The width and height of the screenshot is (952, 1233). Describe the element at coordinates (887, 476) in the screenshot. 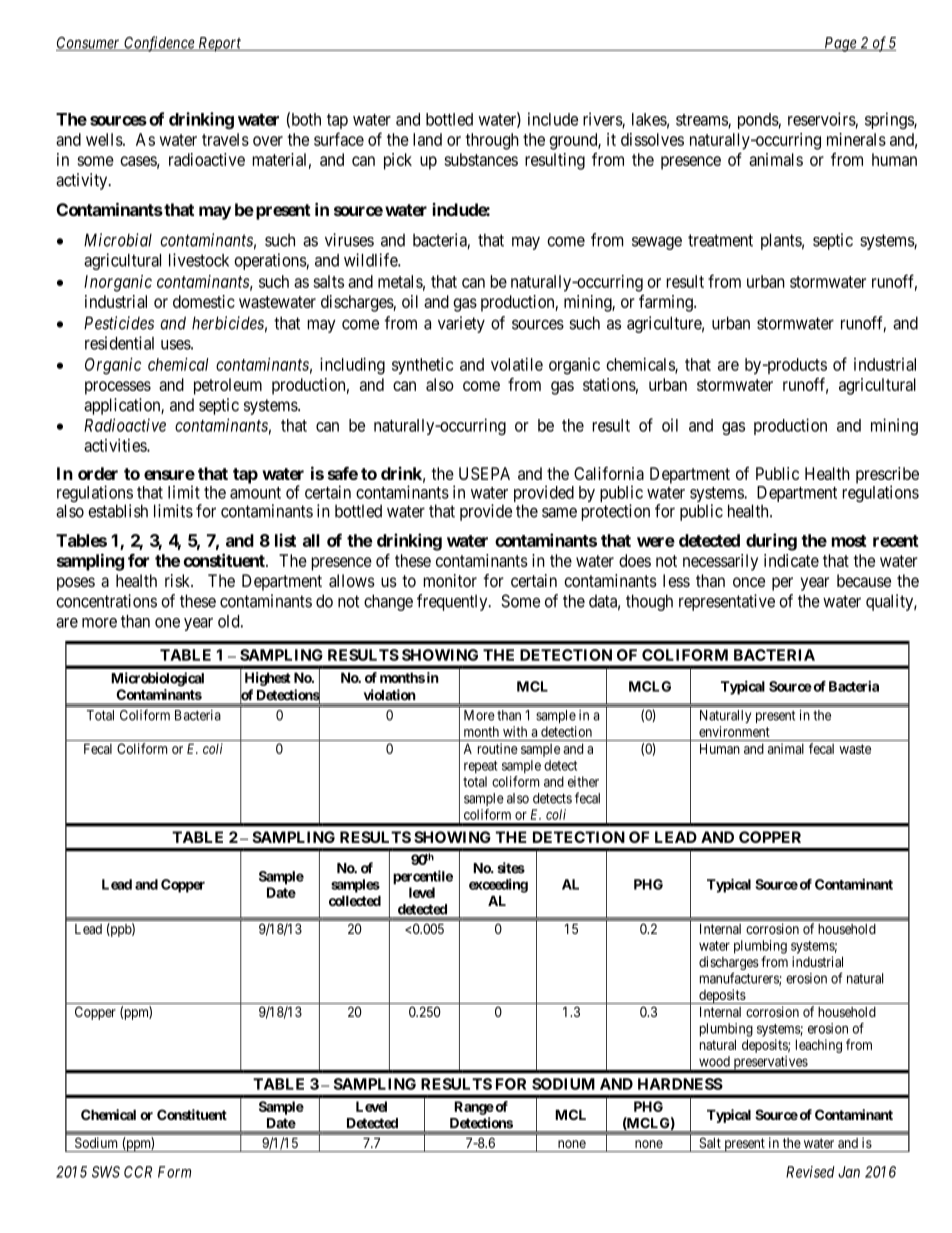

I see `prescribe` at that location.
